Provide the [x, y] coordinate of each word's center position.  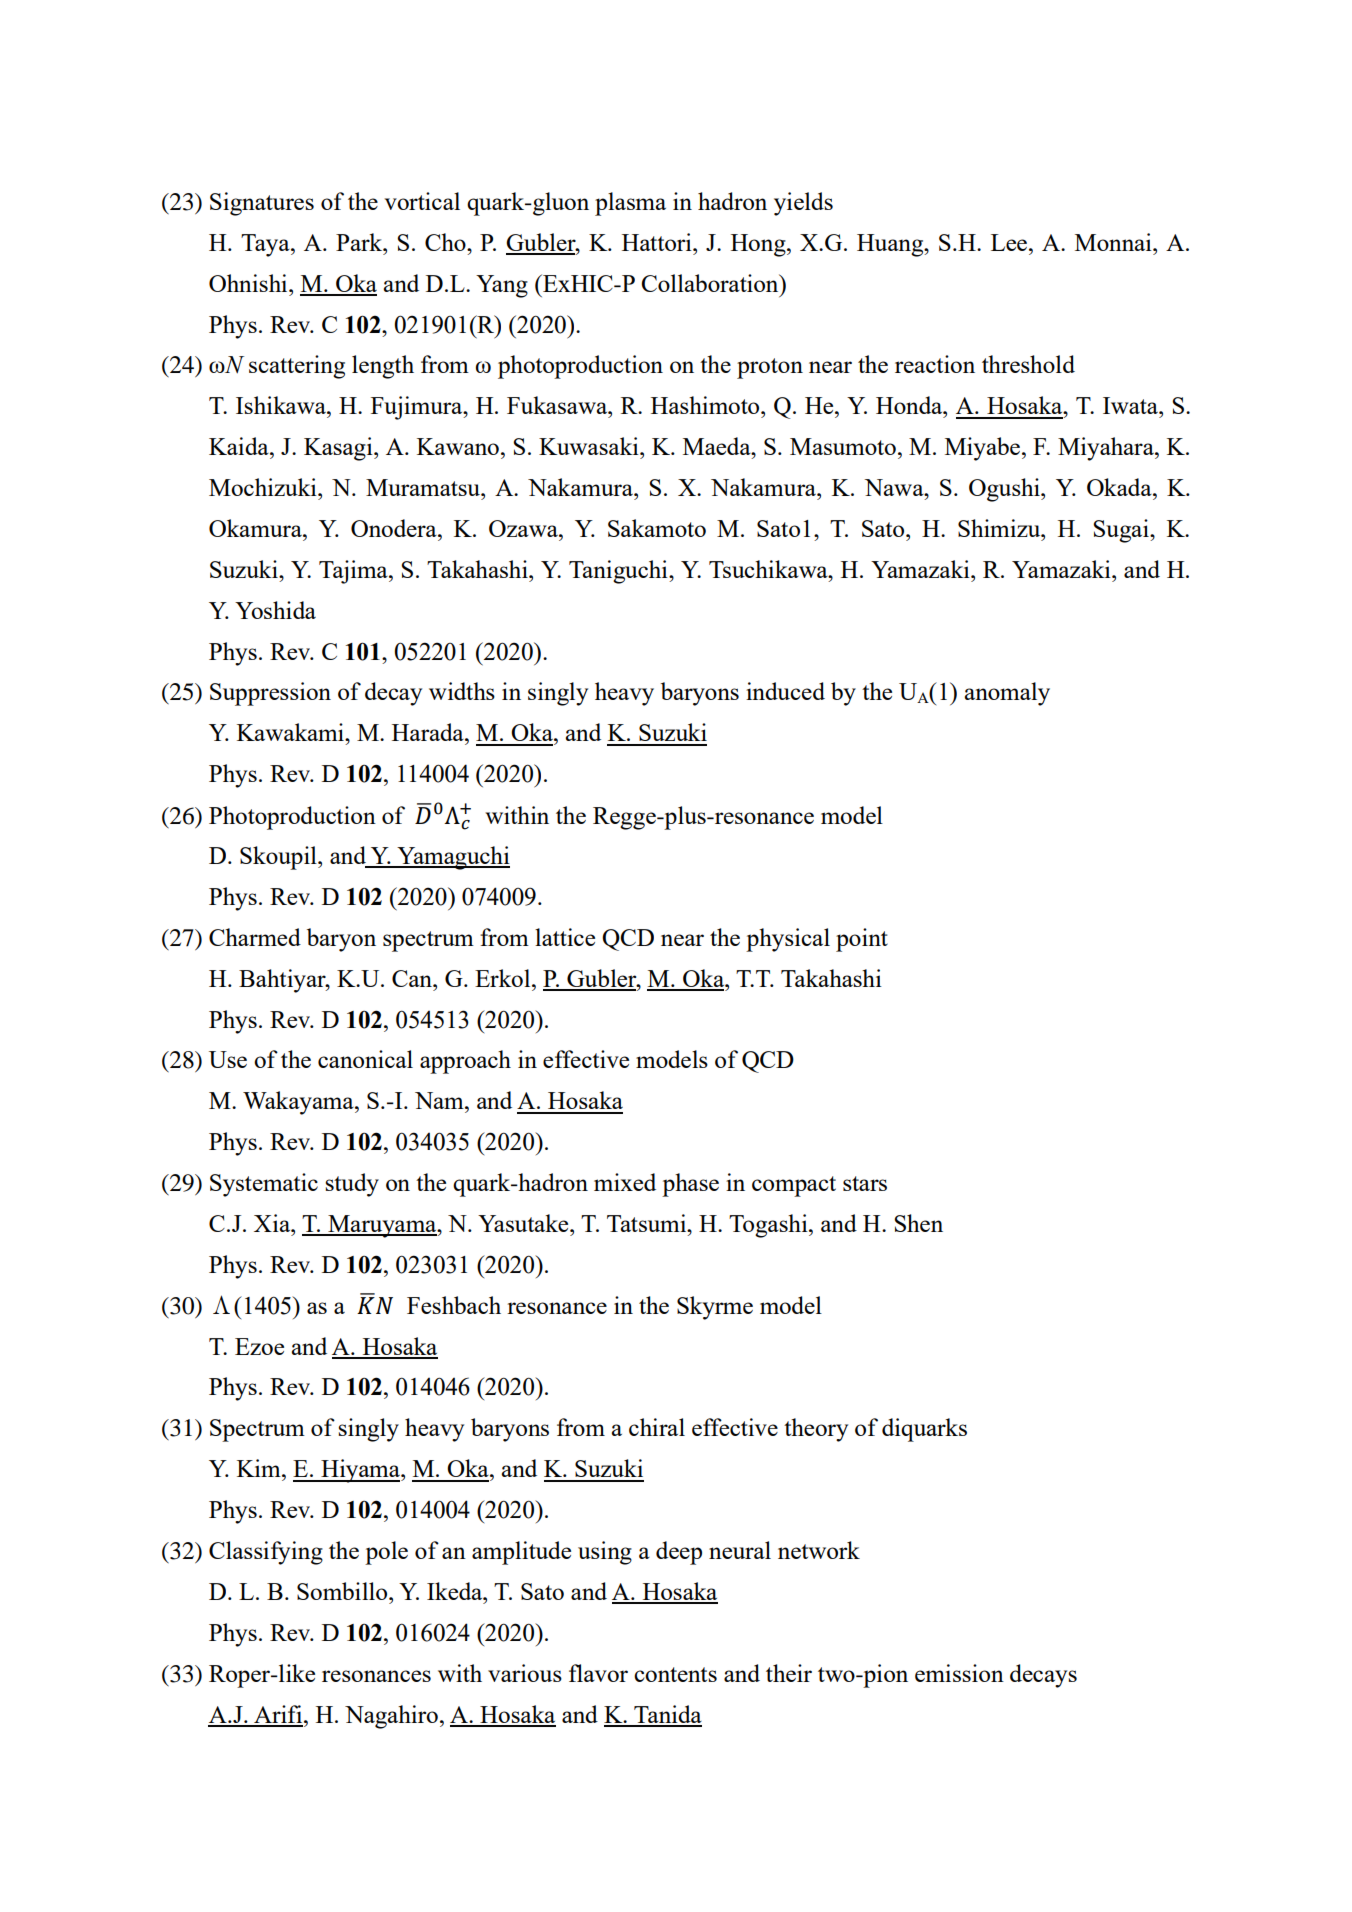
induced [785, 691]
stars [865, 1183]
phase [690, 1185]
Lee [1009, 242]
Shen [918, 1223]
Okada [1120, 487]
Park [360, 242]
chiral [657, 1427]
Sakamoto [657, 528]
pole [386, 1553]
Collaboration [711, 283]
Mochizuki [264, 487]
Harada [429, 732]
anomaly [1007, 694]
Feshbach [454, 1305]
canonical [365, 1059]
